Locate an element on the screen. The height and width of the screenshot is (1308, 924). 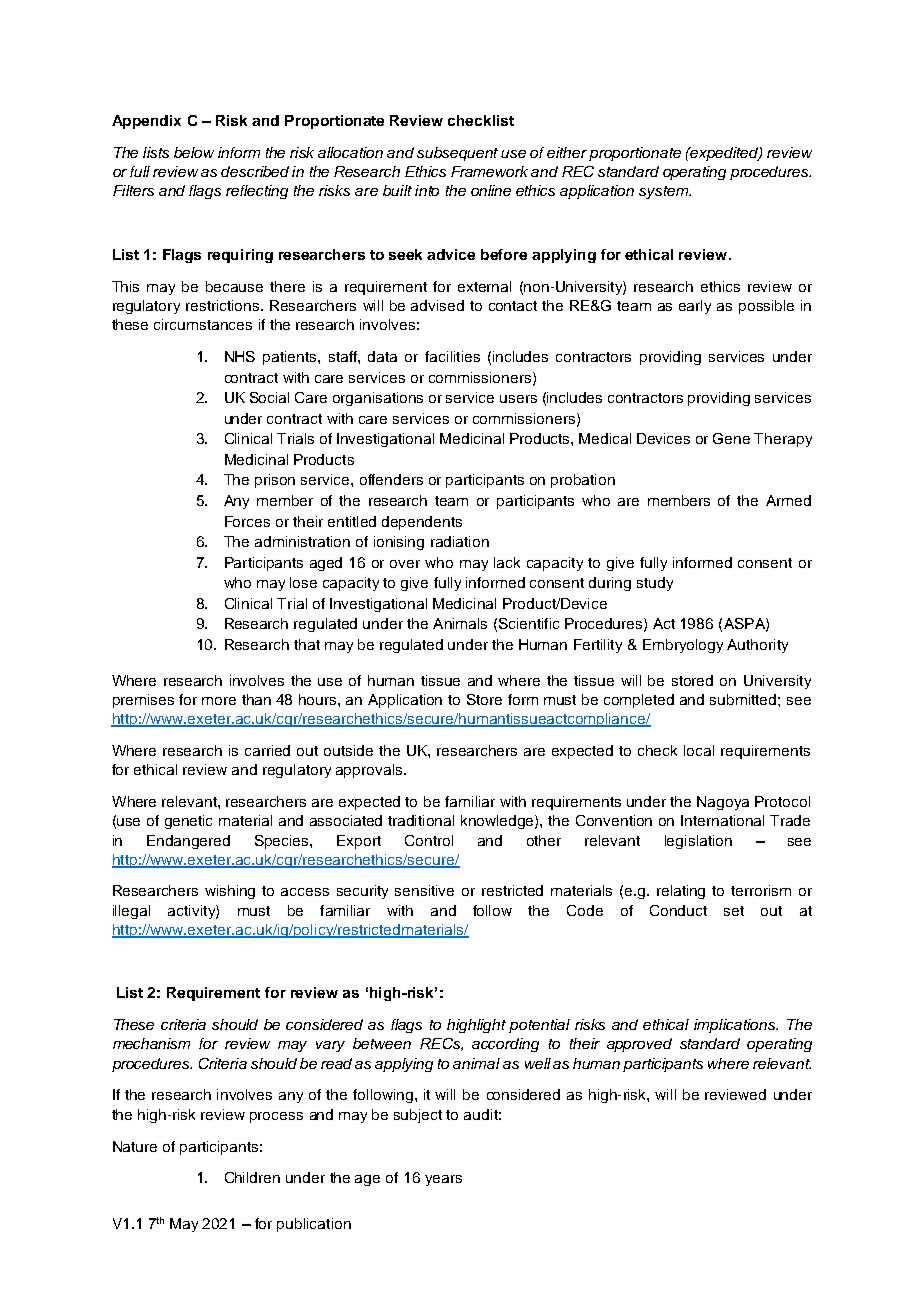
over is located at coordinates (405, 564).
